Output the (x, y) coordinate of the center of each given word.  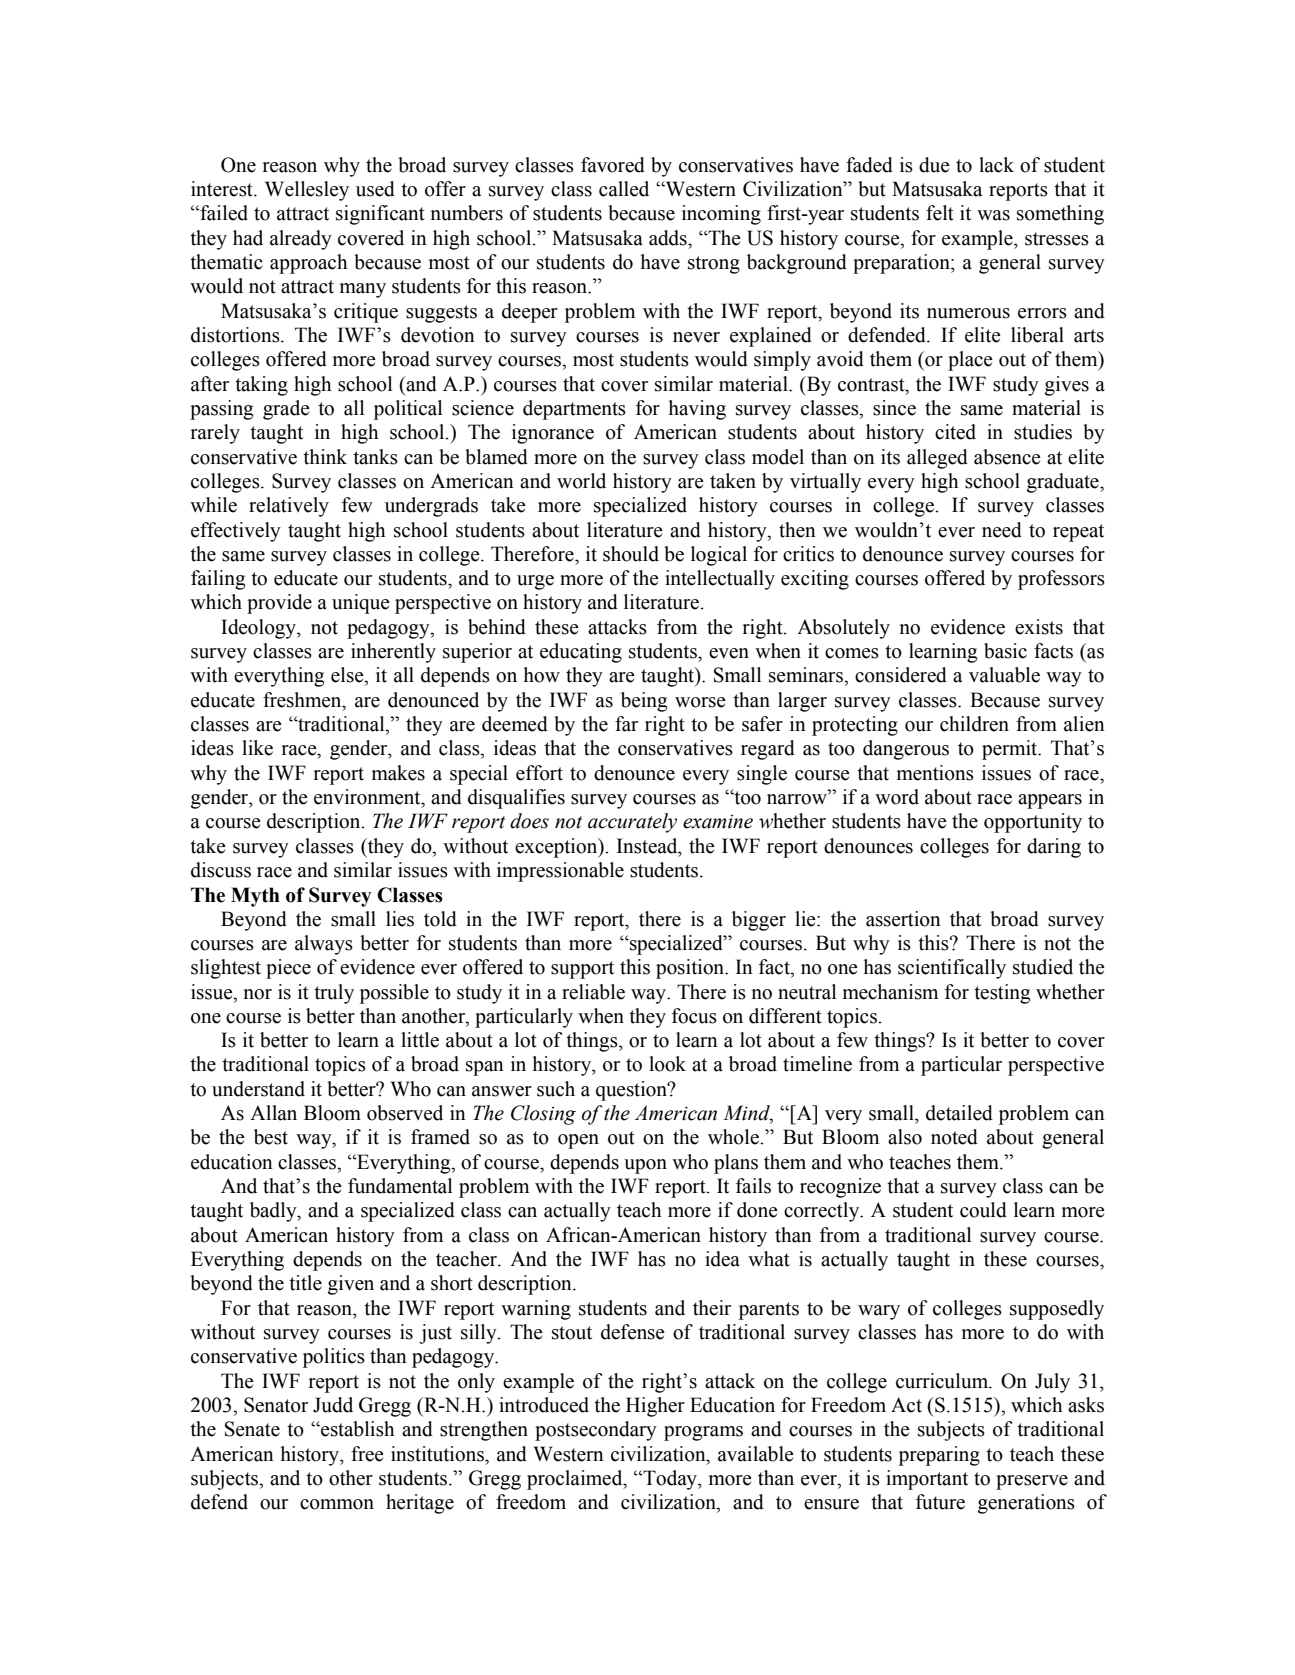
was (993, 215)
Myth (255, 897)
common (337, 1504)
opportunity (1033, 823)
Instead (648, 846)
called (624, 189)
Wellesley (307, 191)
